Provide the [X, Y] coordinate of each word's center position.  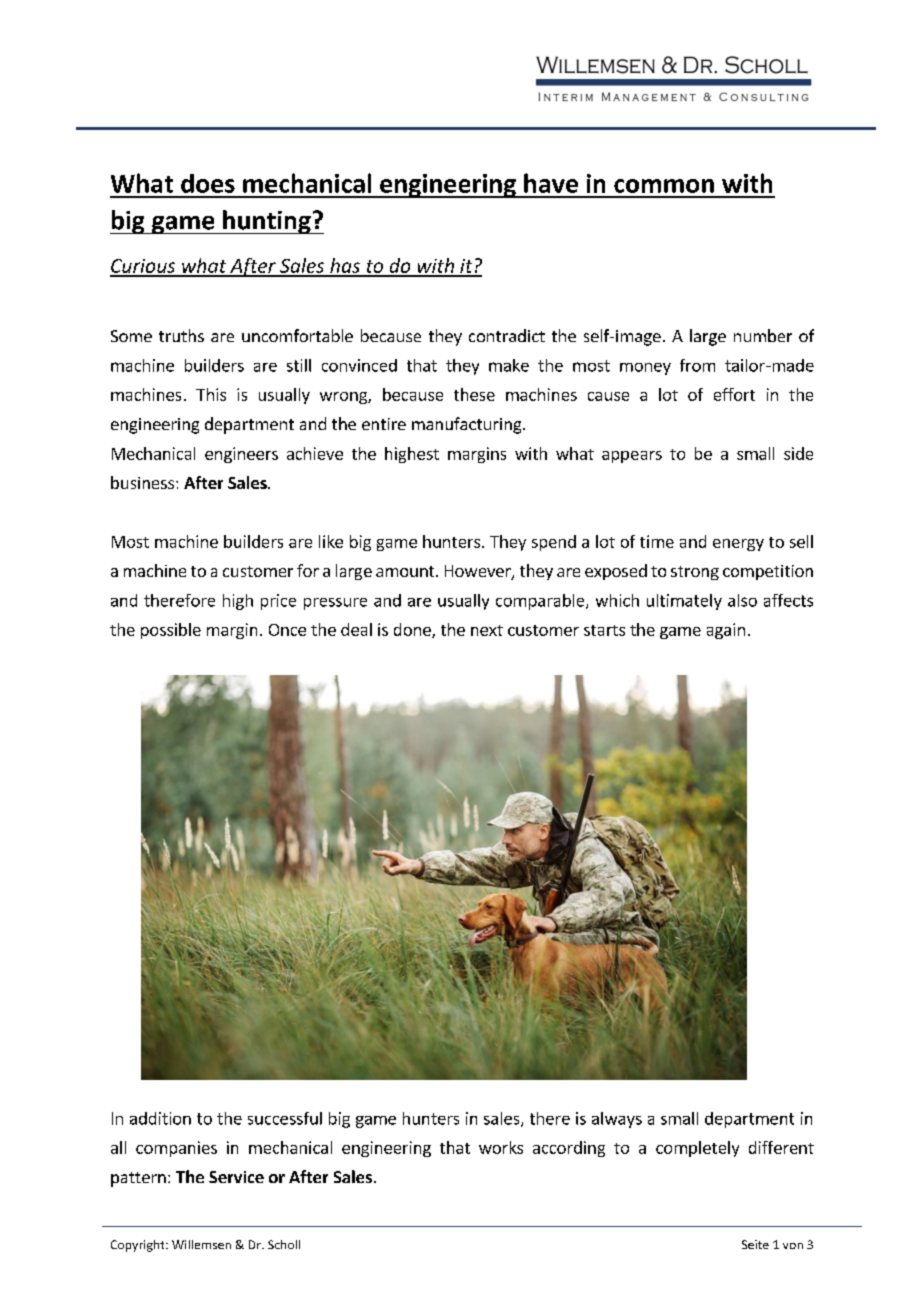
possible [171, 631]
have [551, 183]
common [664, 186]
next [487, 630]
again [726, 631]
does [208, 183]
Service [236, 1177]
